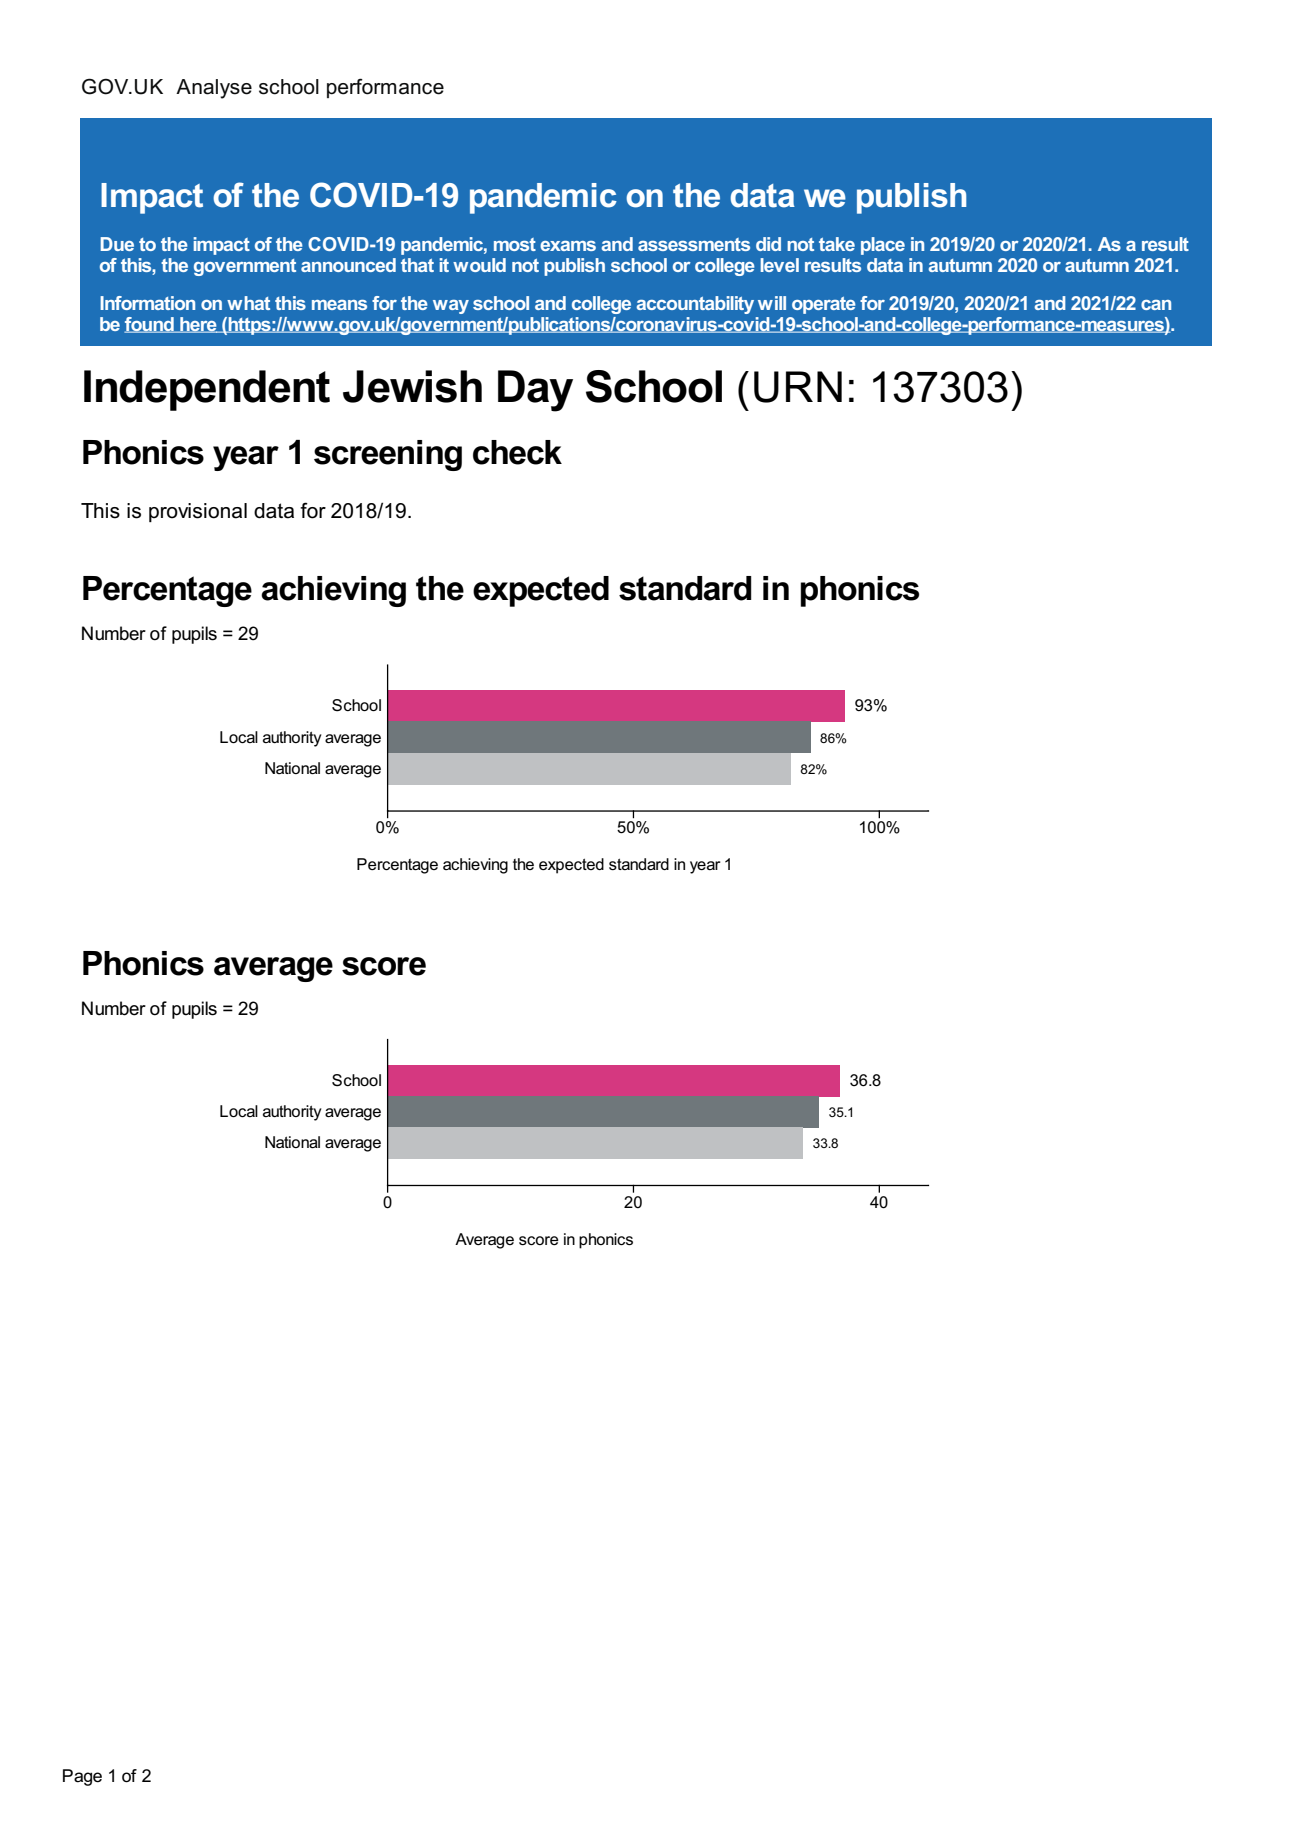  Describe the element at coordinates (517, 452) in the page. I see `check` at that location.
